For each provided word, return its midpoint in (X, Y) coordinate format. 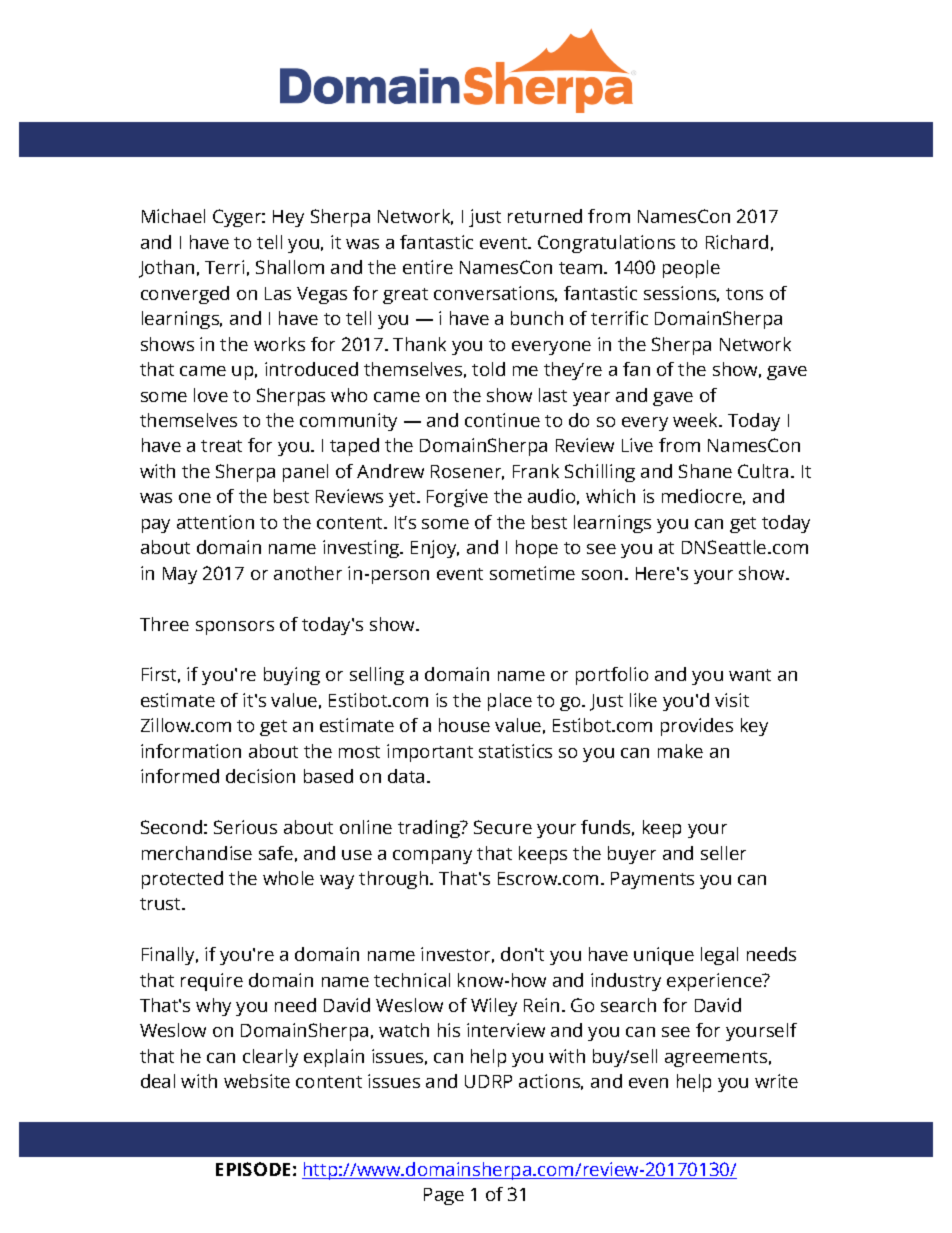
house (464, 725)
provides (697, 727)
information (191, 751)
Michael (173, 216)
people (691, 269)
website (257, 1081)
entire (428, 267)
